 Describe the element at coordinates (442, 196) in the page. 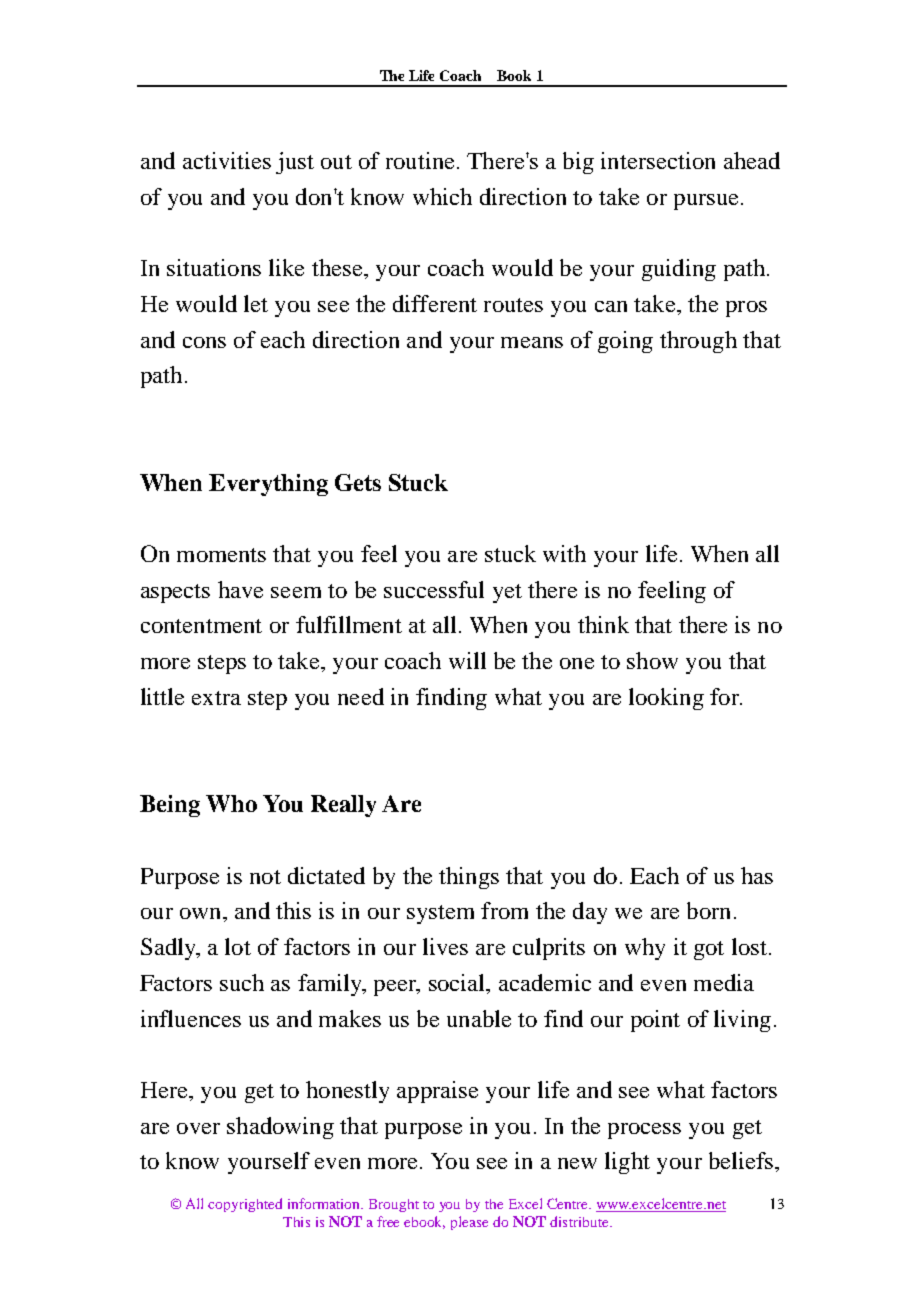

I see `which` at that location.
